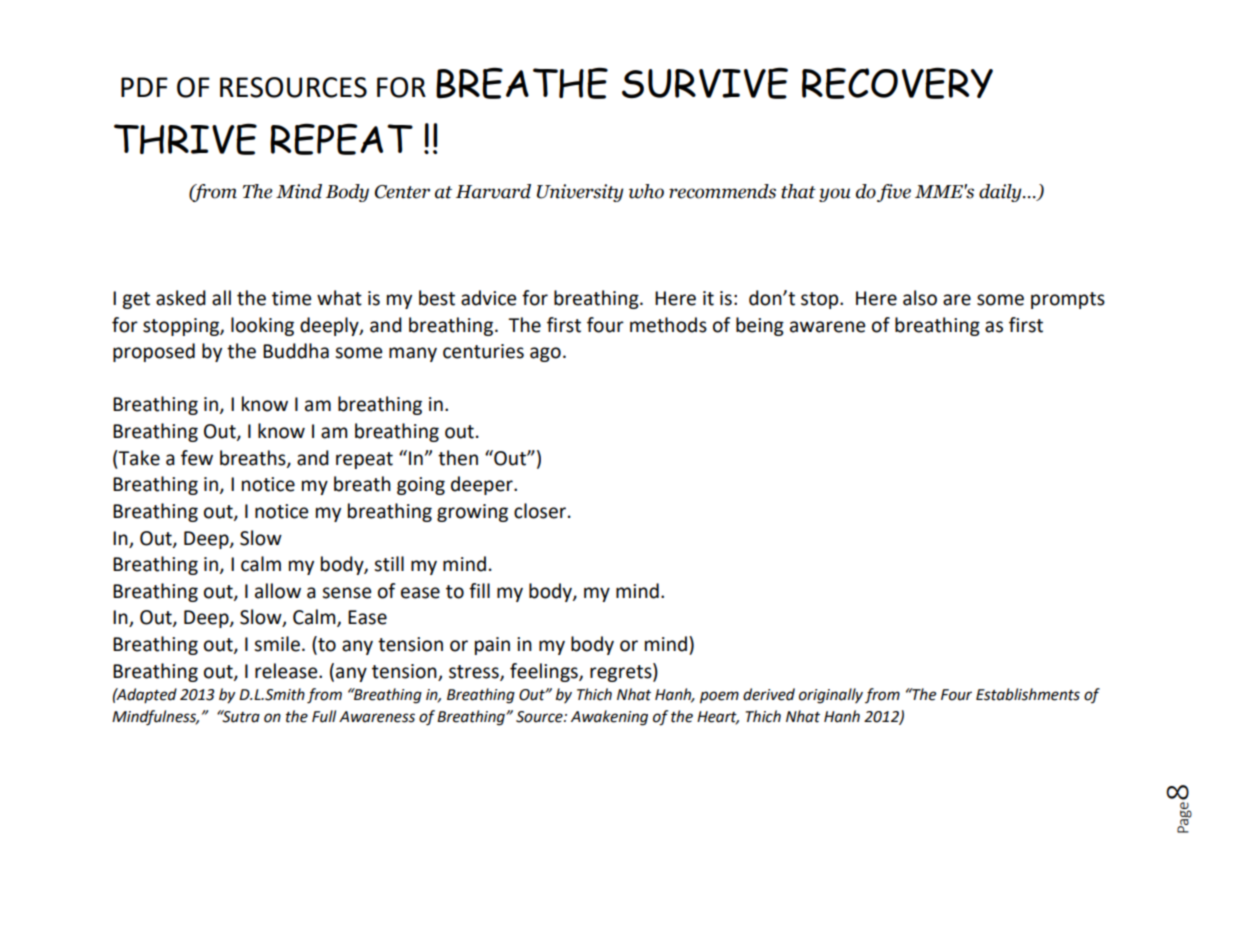 This page has width=1233, height=952. What do you see at coordinates (920, 298) in the page?
I see `also` at bounding box center [920, 298].
